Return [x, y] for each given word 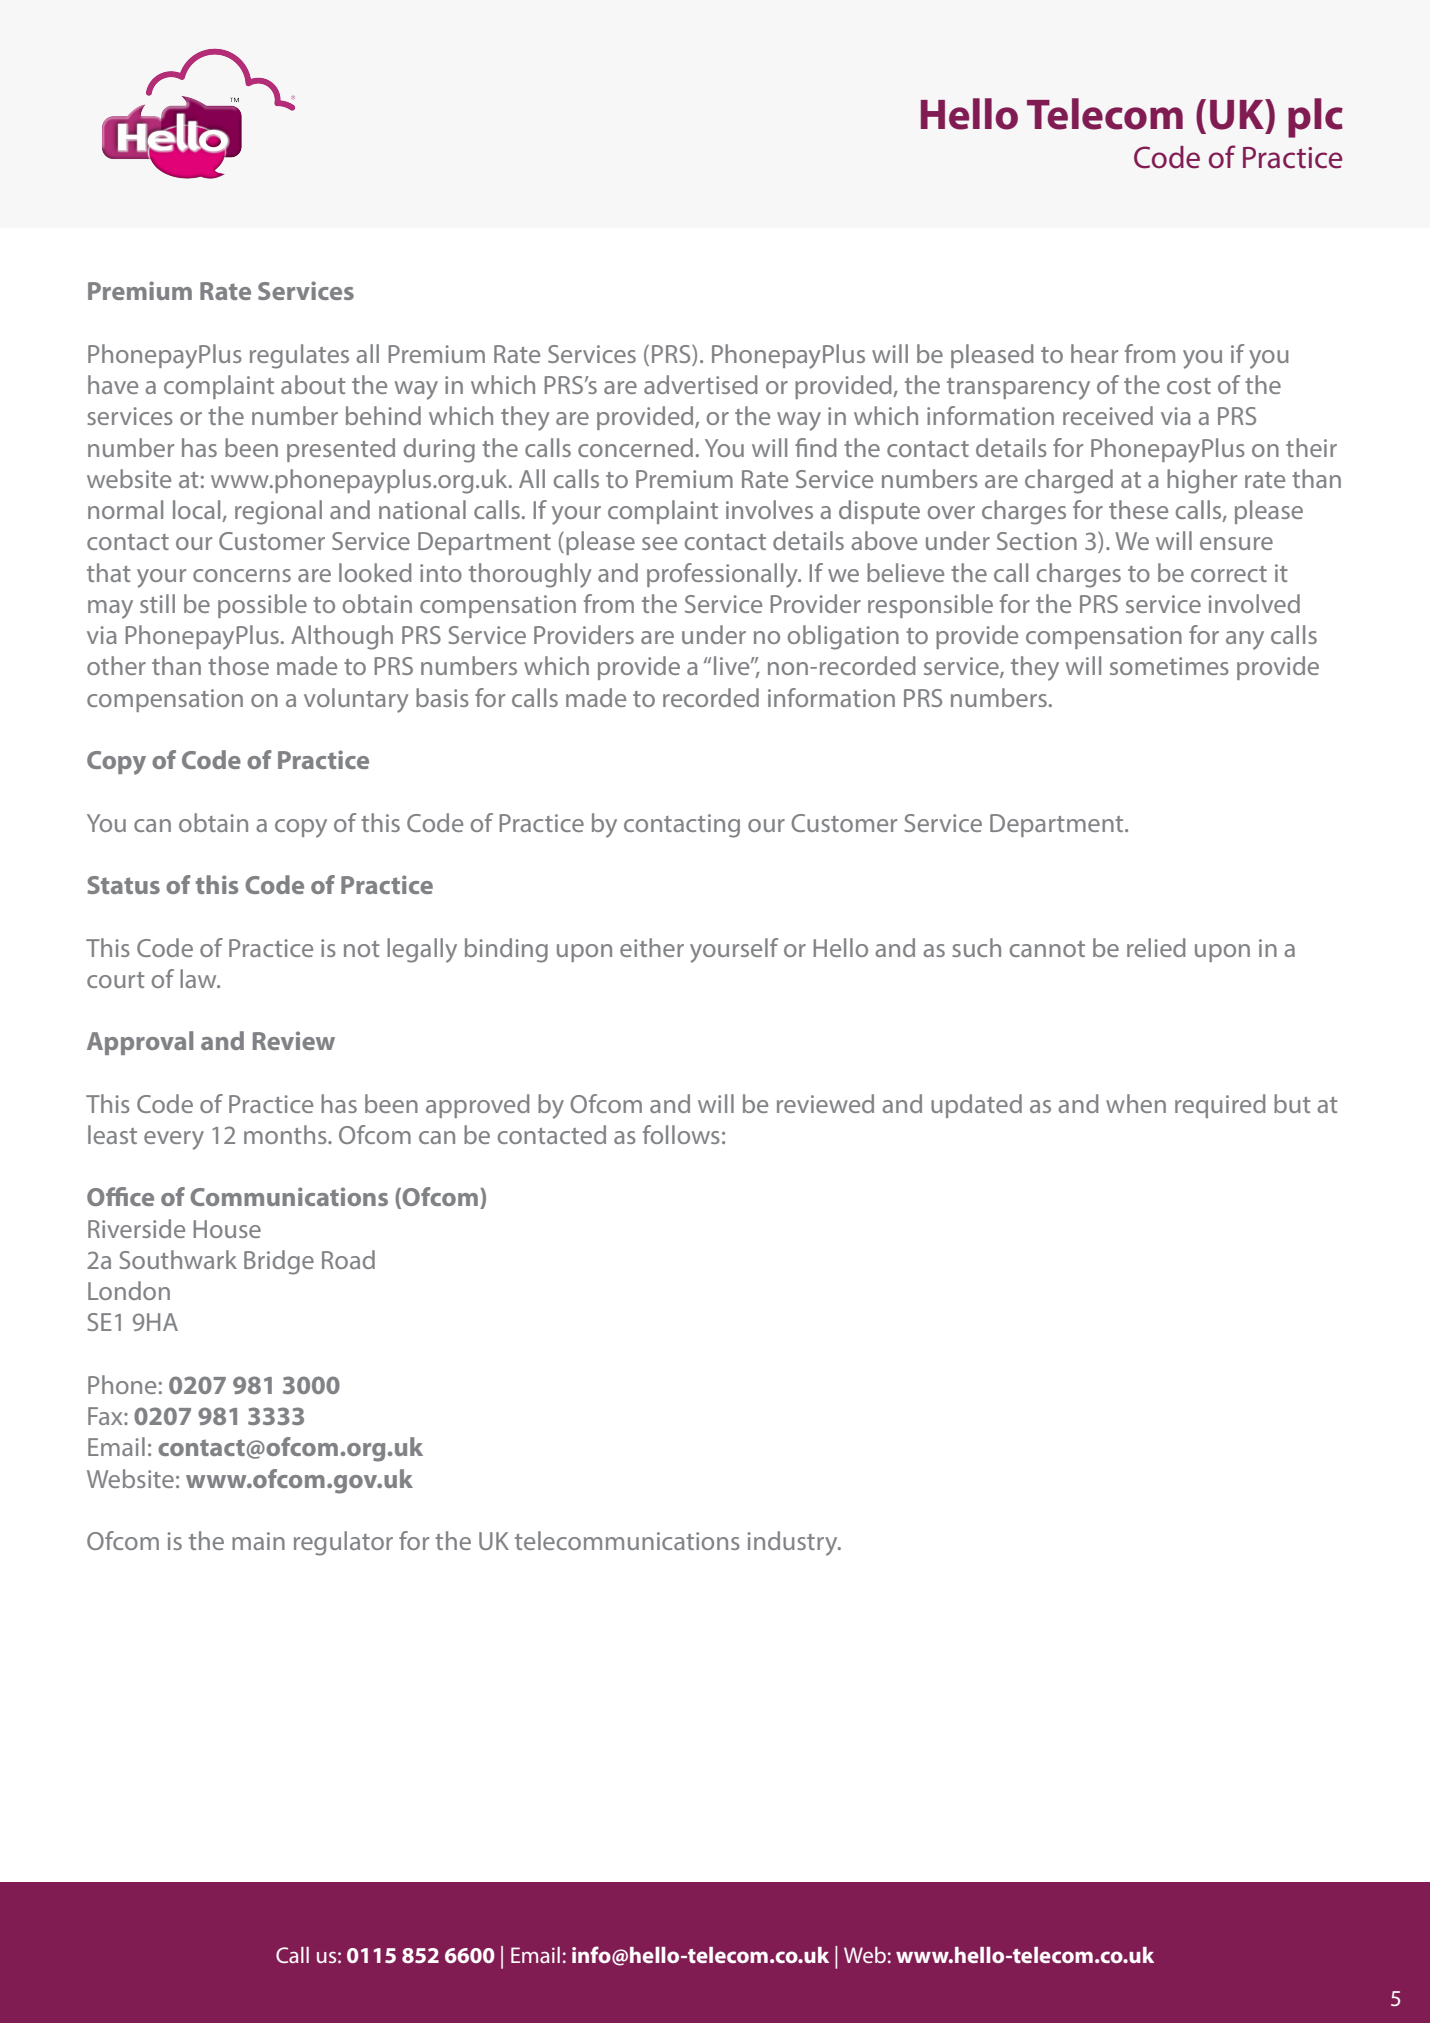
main [258, 1541]
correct [1229, 574]
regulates [299, 356]
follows [681, 1134]
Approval [140, 1043]
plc [1315, 118]
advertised [701, 384]
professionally [723, 575]
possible [262, 606]
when [1136, 1103]
